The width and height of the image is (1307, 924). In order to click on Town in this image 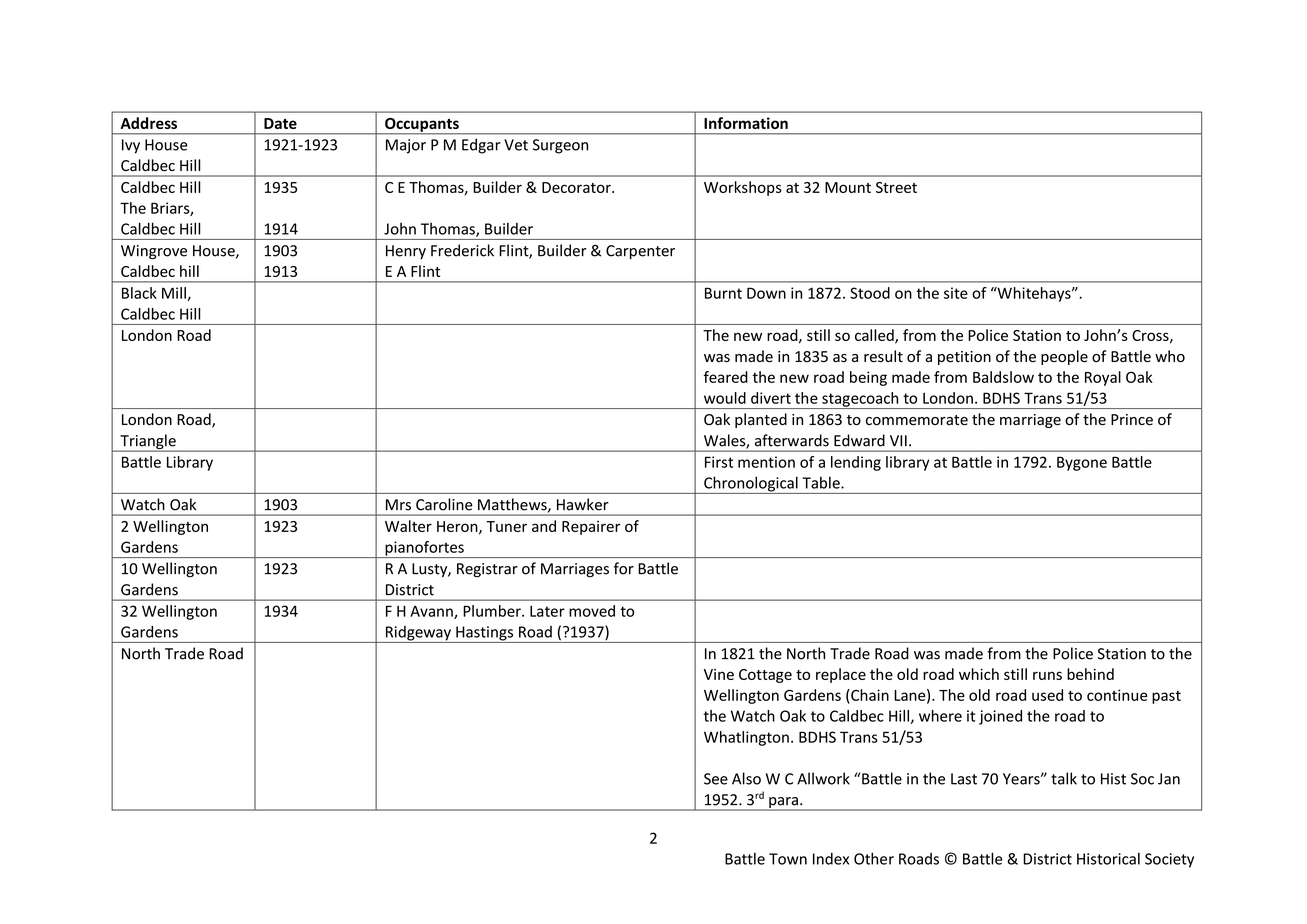, I will do `click(788, 859)`.
